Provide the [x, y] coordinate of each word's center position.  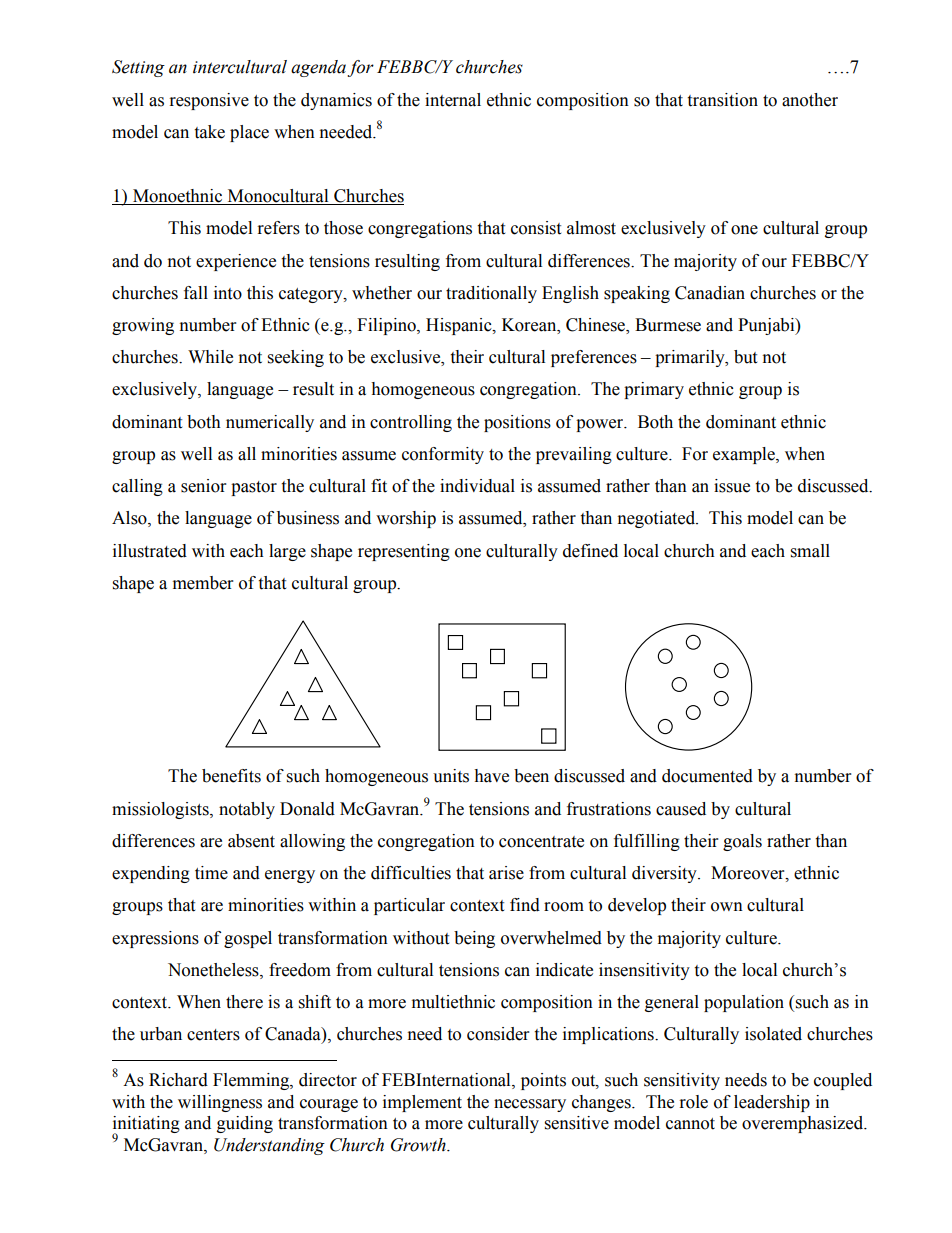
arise [506, 873]
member [203, 583]
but [745, 357]
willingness [220, 1103]
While [210, 357]
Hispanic [460, 326]
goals [742, 842]
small [810, 551]
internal [453, 100]
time [211, 873]
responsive [209, 101]
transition [722, 100]
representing [404, 552]
